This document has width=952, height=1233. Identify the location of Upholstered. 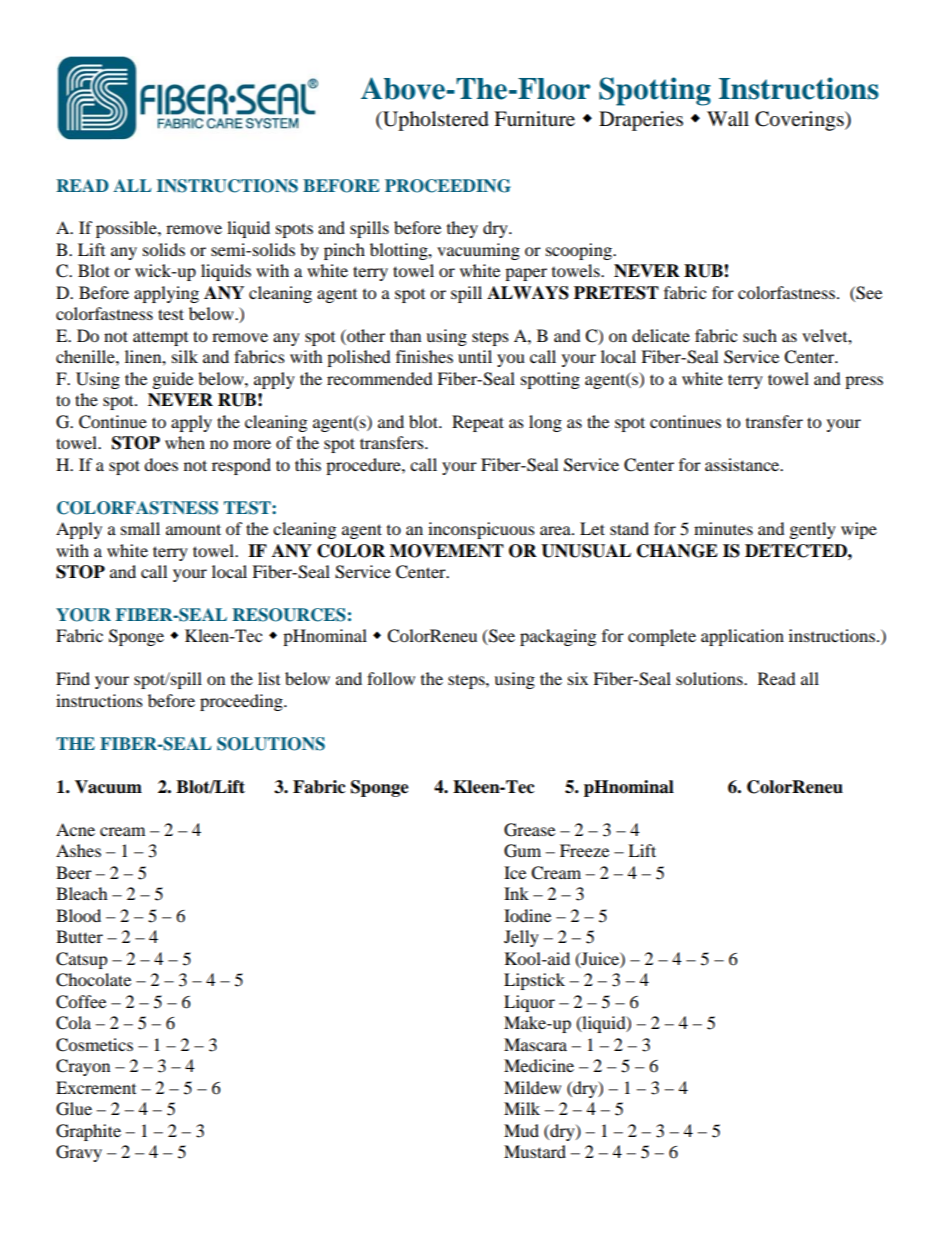
(435, 121).
